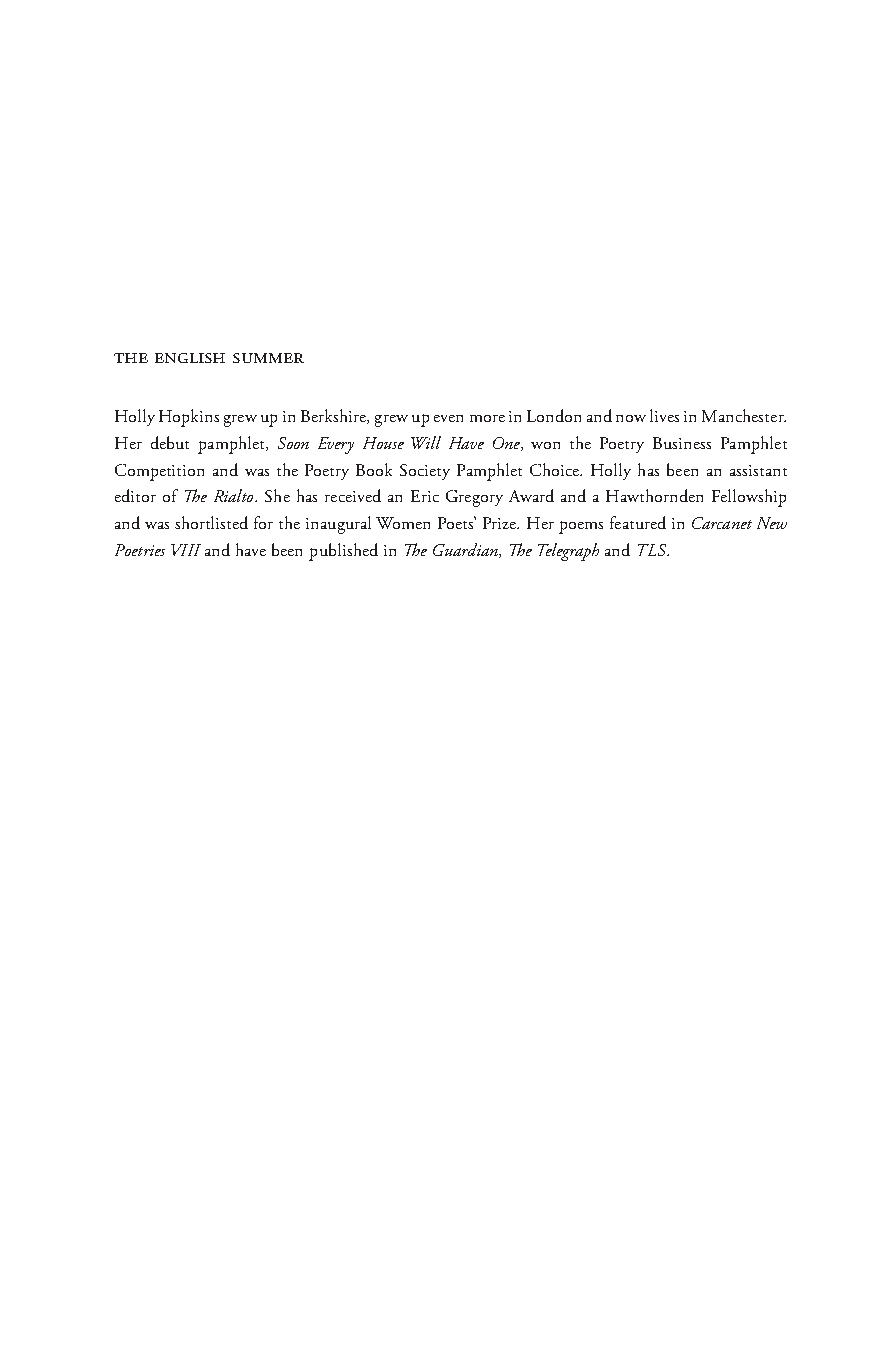 The image size is (876, 1372). Describe the element at coordinates (190, 358) in the document. I see `english` at that location.
